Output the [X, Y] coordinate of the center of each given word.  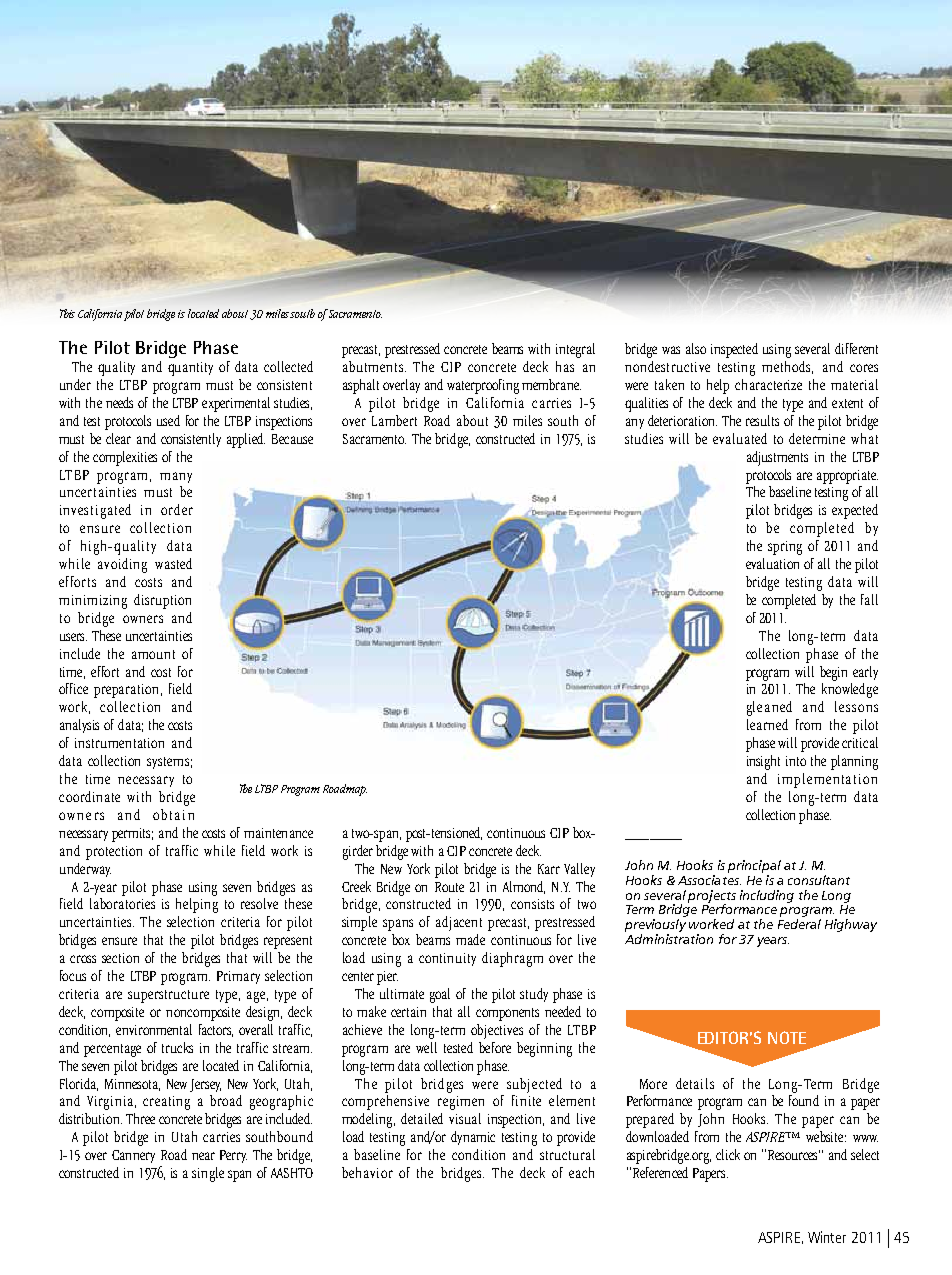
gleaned [769, 708]
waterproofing [483, 386]
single [208, 1174]
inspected [734, 350]
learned [767, 724]
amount [153, 654]
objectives [497, 1031]
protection [114, 853]
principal [754, 868]
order [177, 509]
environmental [154, 1029]
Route [449, 887]
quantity [190, 369]
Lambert [394, 420]
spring [785, 548]
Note [787, 1037]
